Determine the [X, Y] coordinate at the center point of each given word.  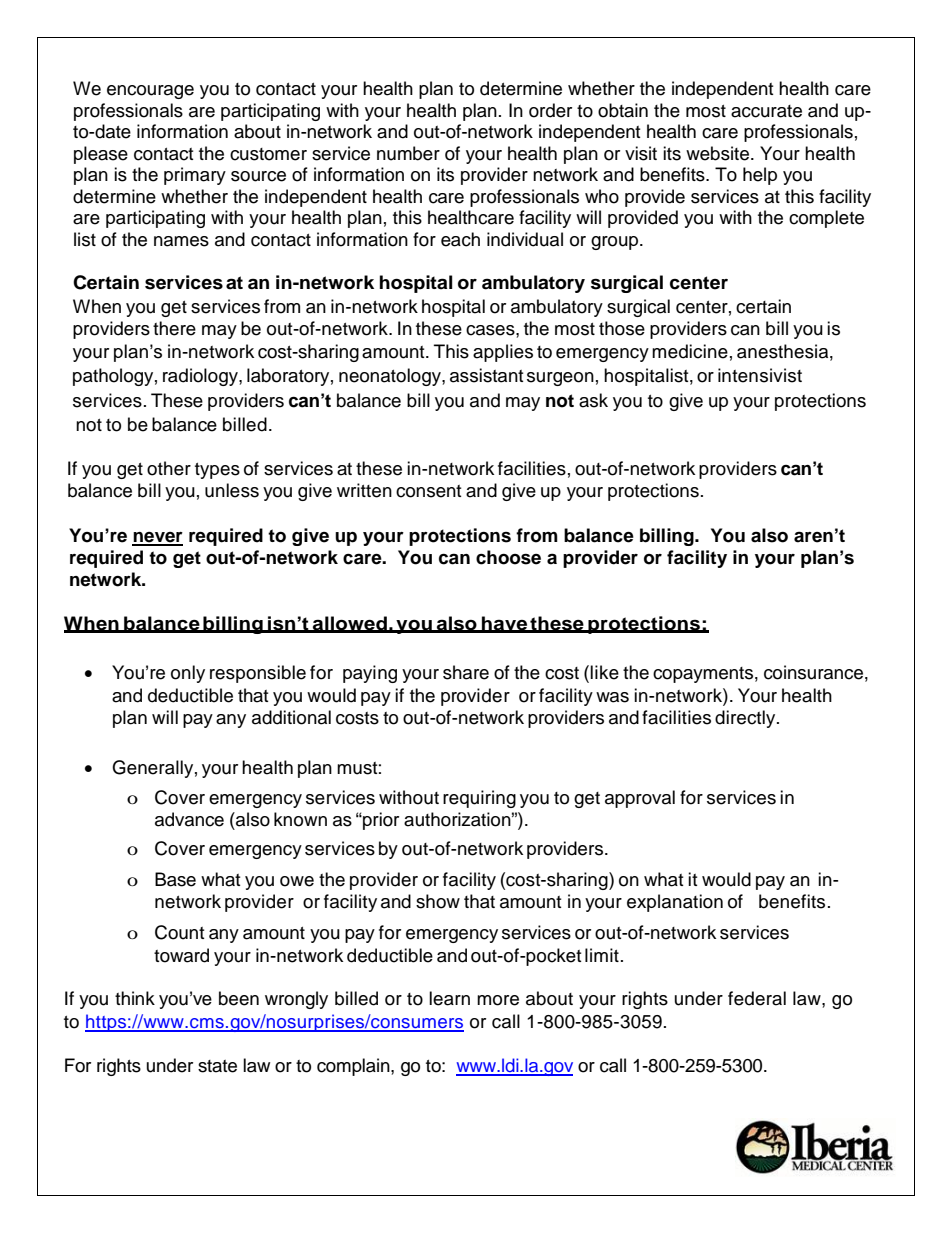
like [604, 672]
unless [232, 490]
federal [757, 998]
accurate [766, 111]
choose [508, 557]
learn [449, 998]
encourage [150, 92]
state [217, 1066]
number [408, 153]
